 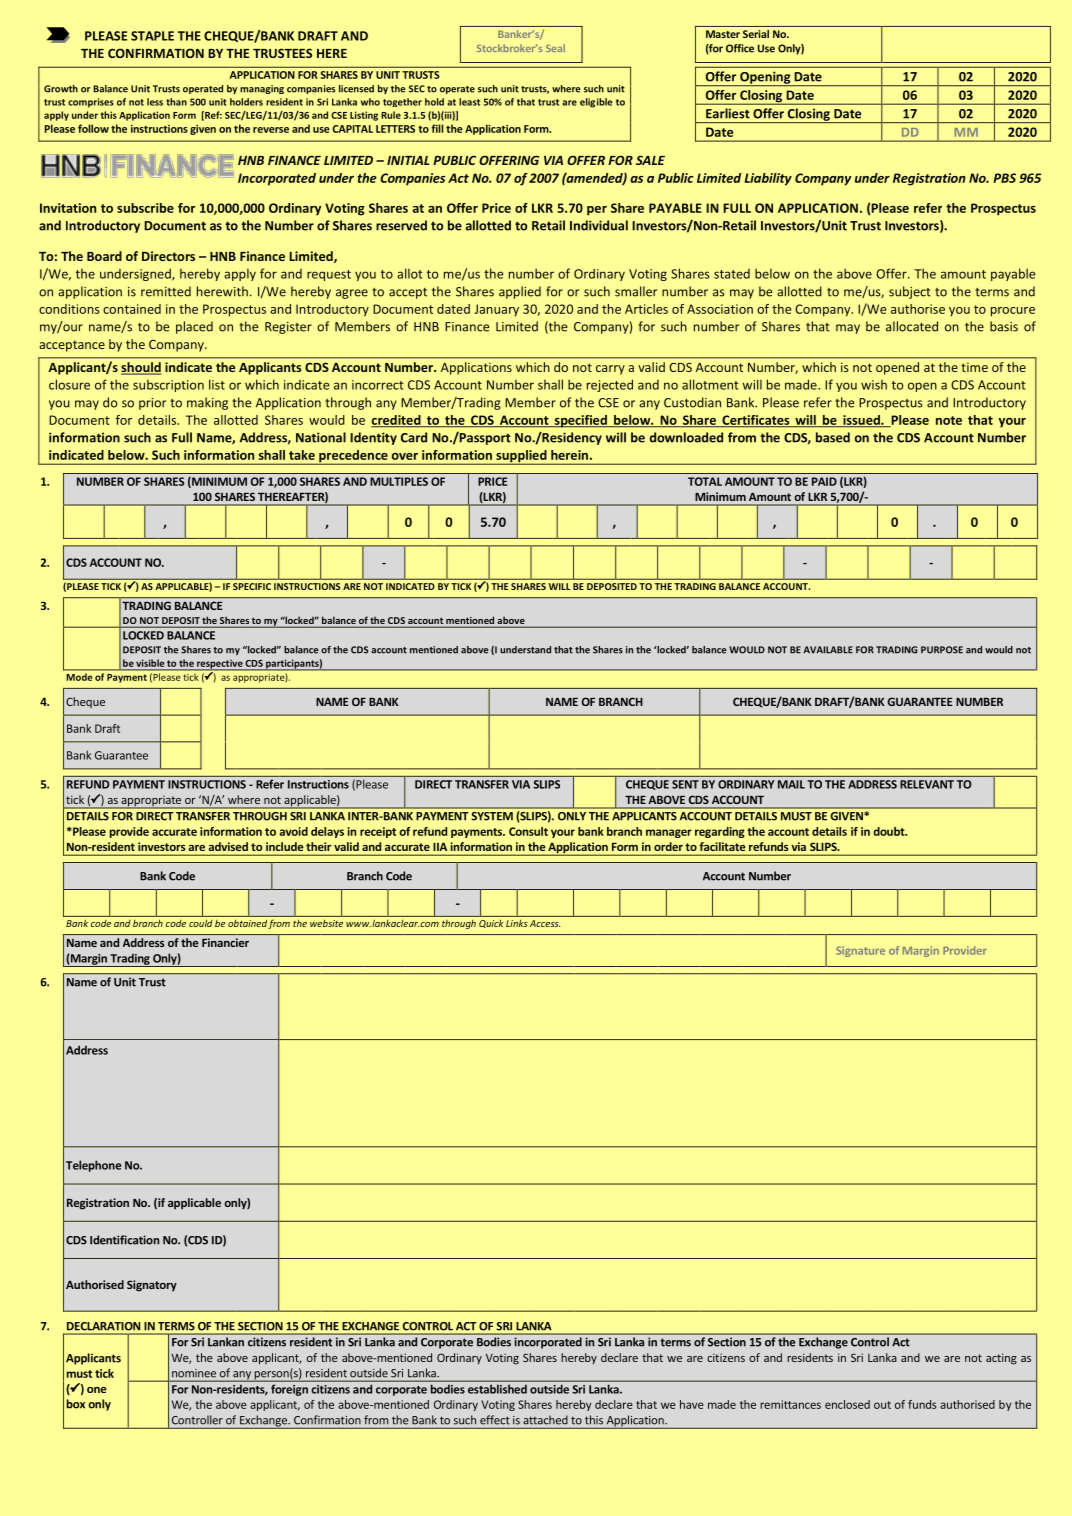 I want to click on established, so click(x=497, y=1389).
